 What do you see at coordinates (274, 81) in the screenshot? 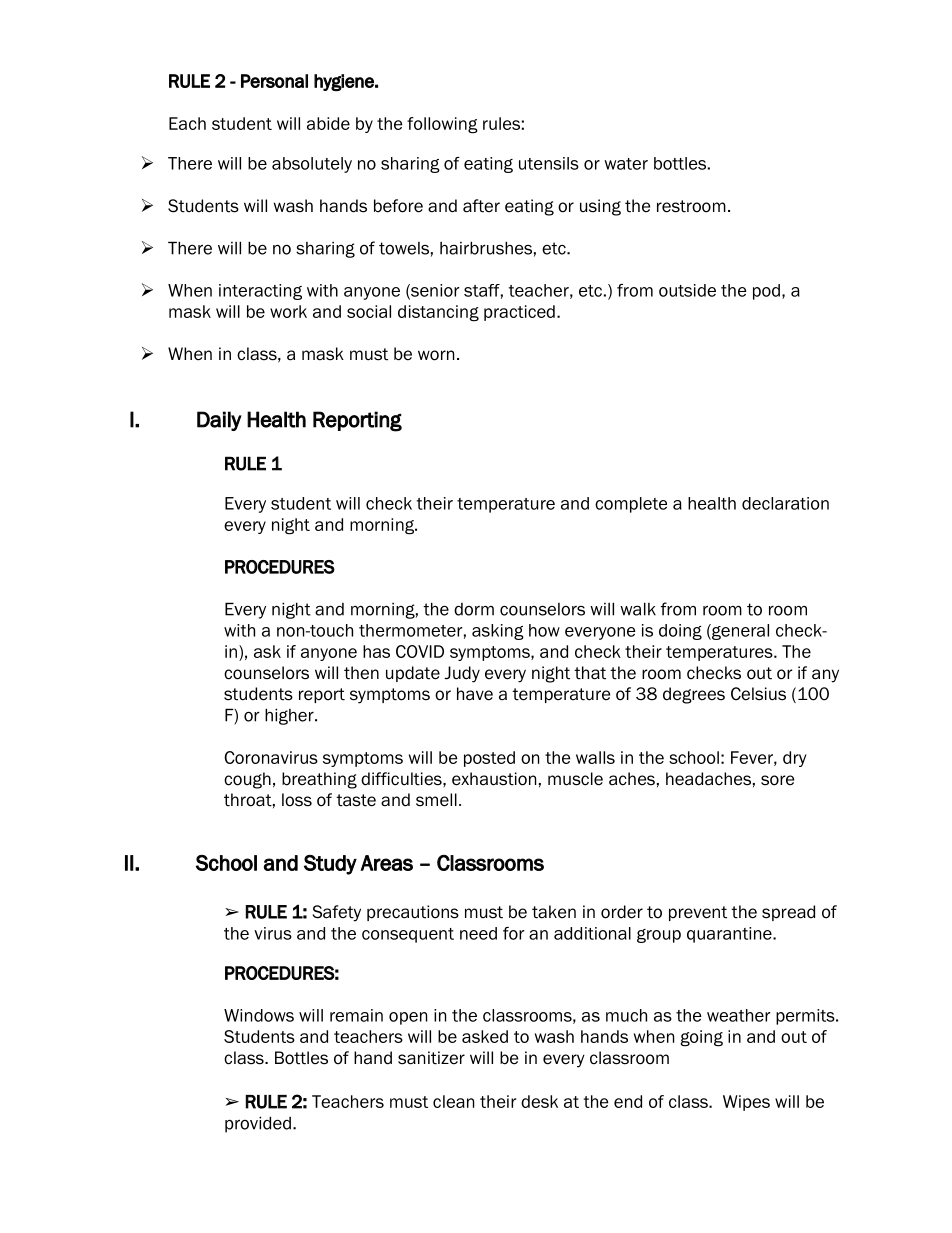
I see `Personal` at bounding box center [274, 81].
